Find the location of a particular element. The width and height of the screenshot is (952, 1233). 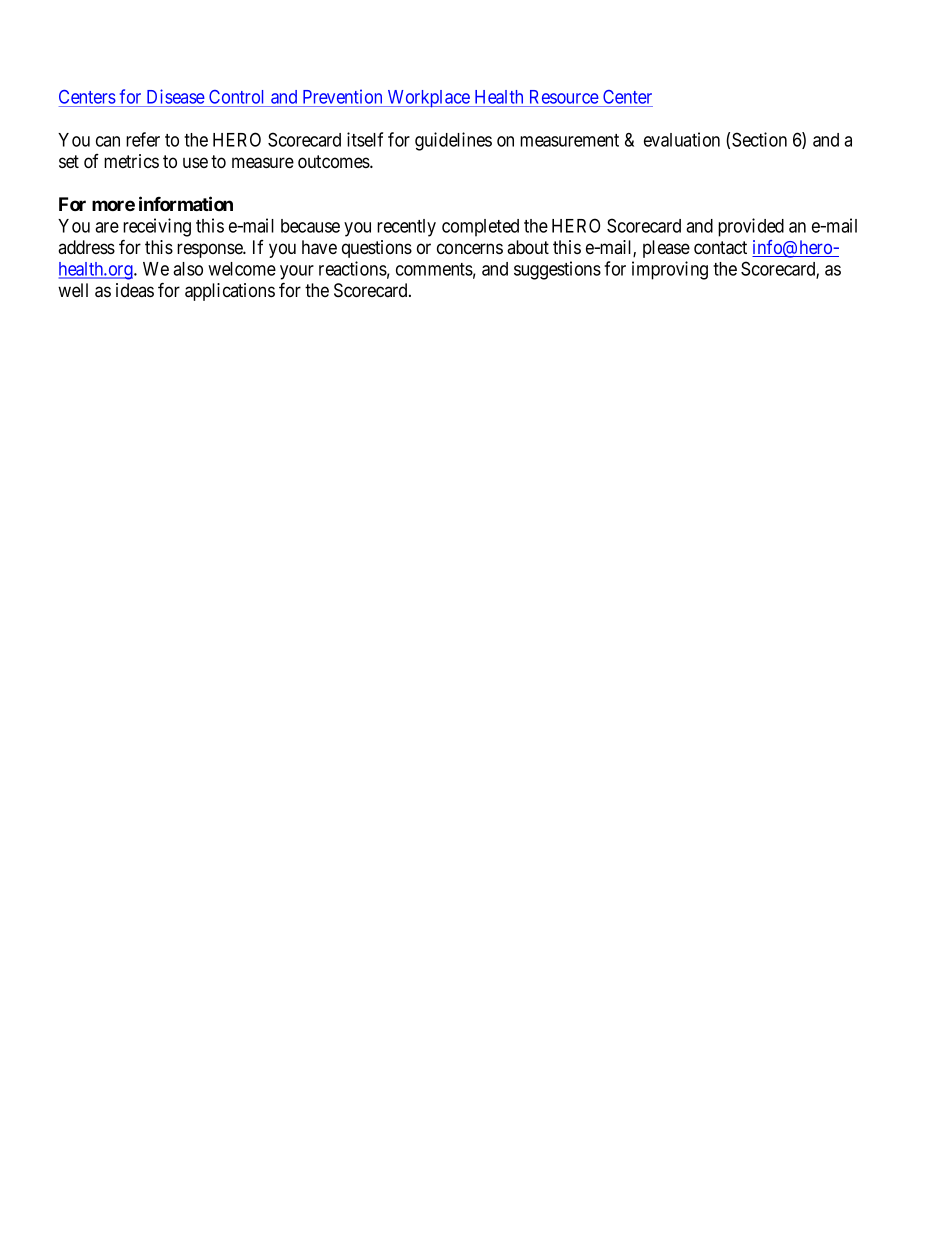

recently is located at coordinates (406, 228).
